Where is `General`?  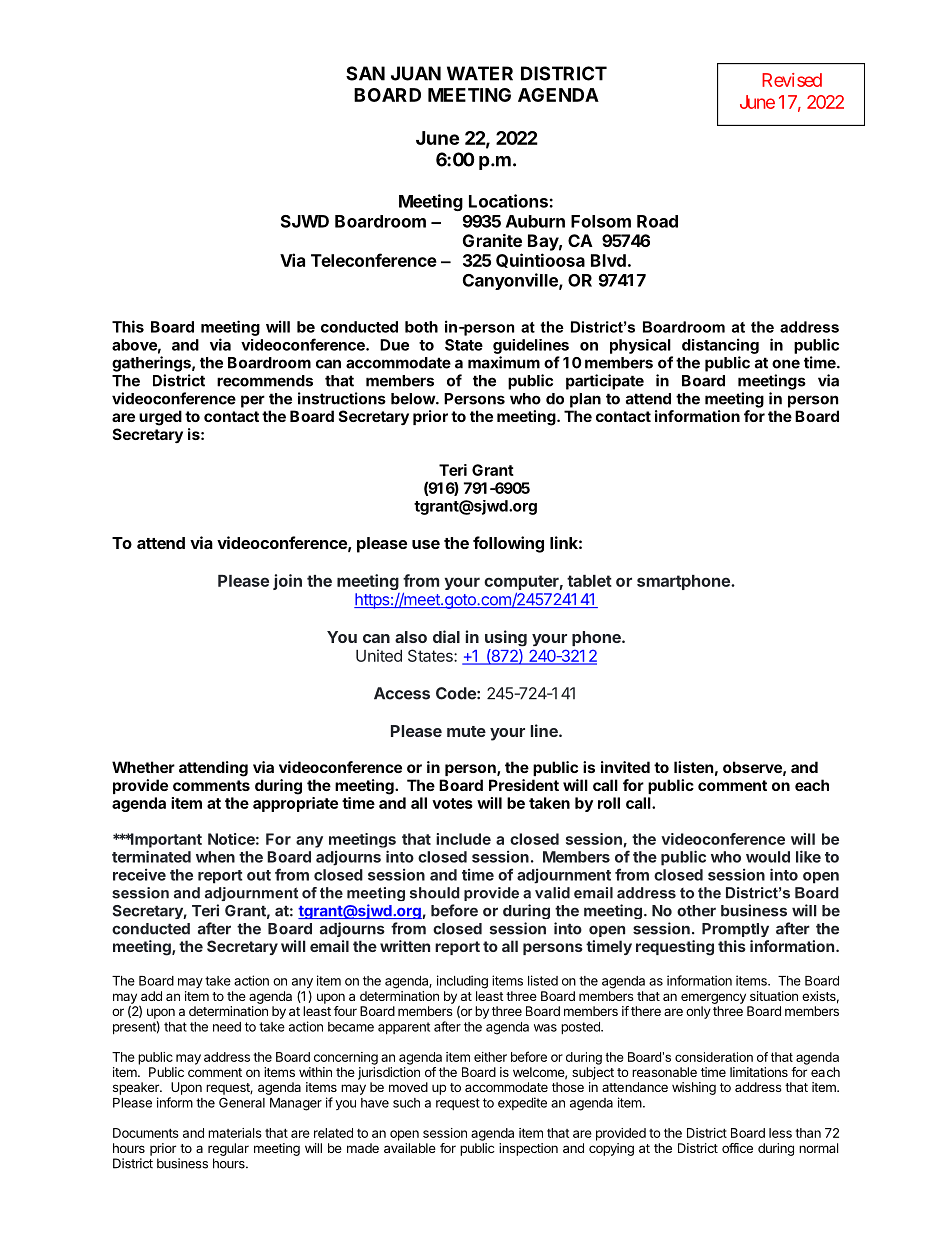 General is located at coordinates (242, 1102).
